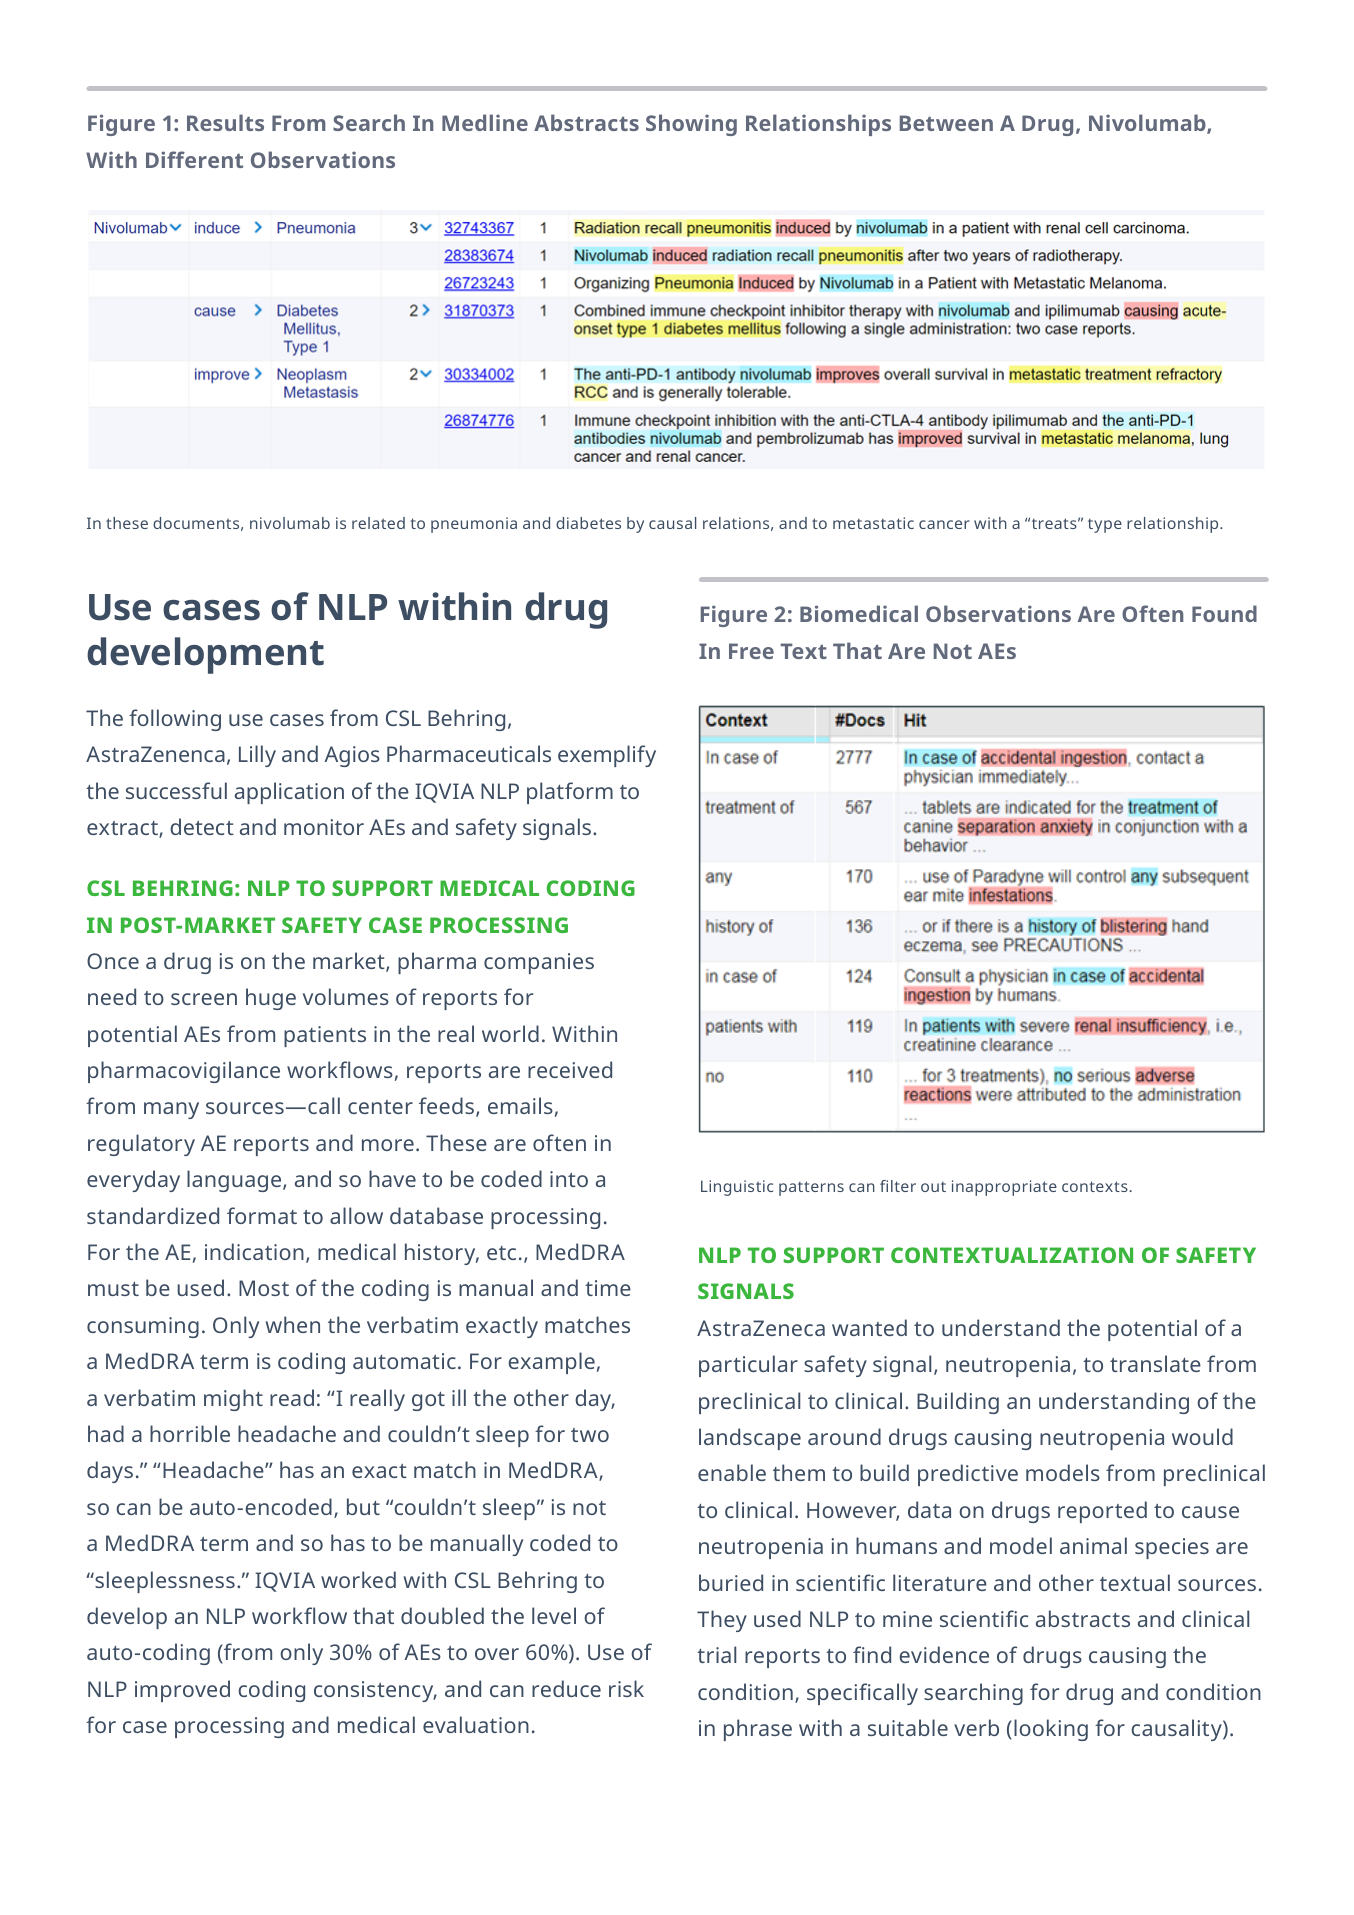 This screenshot has width=1354, height=1915. What do you see at coordinates (271, 999) in the screenshot?
I see `huge` at bounding box center [271, 999].
